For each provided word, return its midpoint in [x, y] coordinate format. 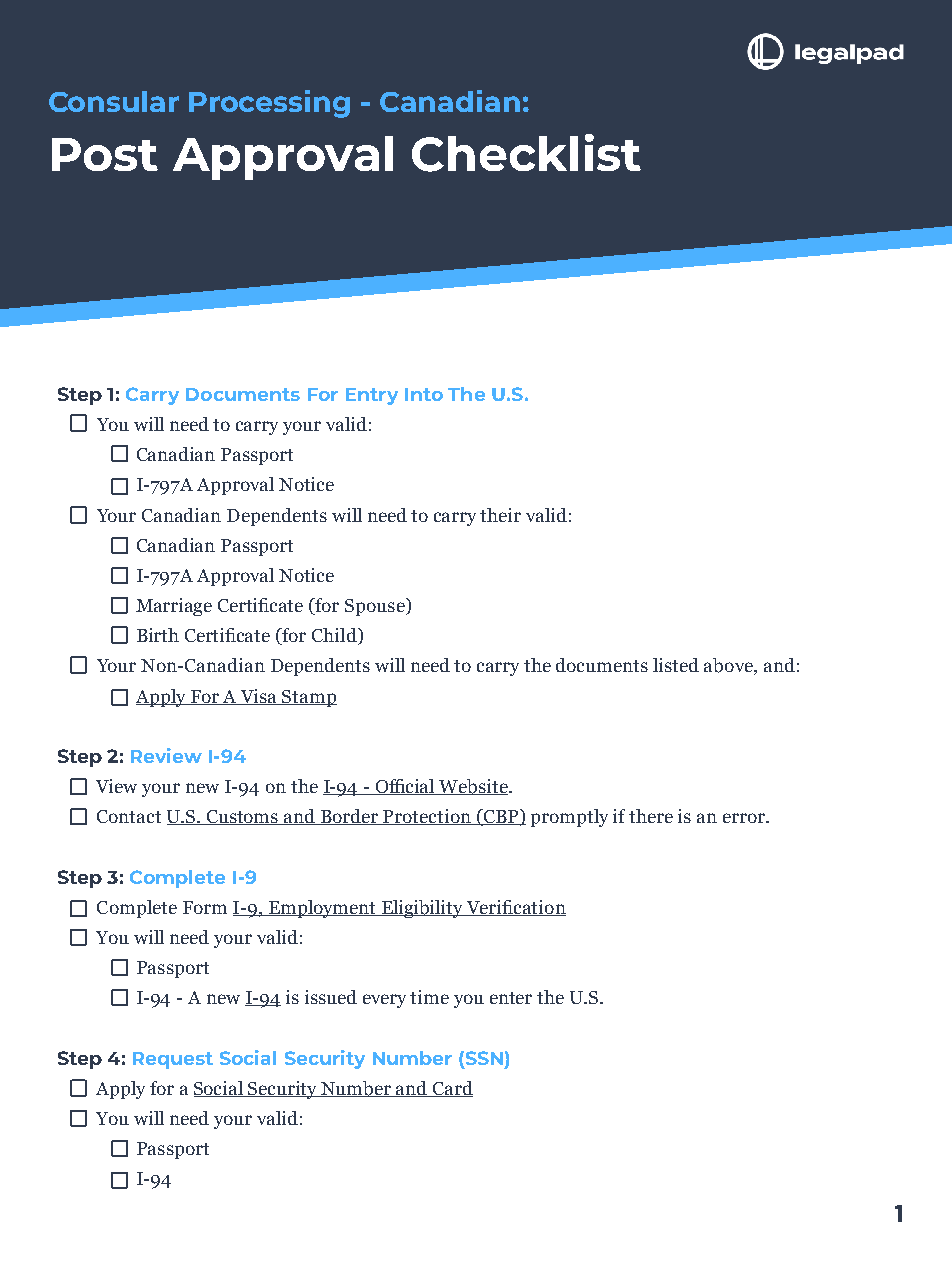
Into [424, 394]
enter [511, 998]
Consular [114, 101]
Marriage [174, 607]
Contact [129, 816]
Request [173, 1060]
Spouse [376, 607]
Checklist [526, 153]
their [500, 515]
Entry [372, 396]
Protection [427, 817]
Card [452, 1089]
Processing [269, 104]
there [651, 816]
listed [676, 665]
